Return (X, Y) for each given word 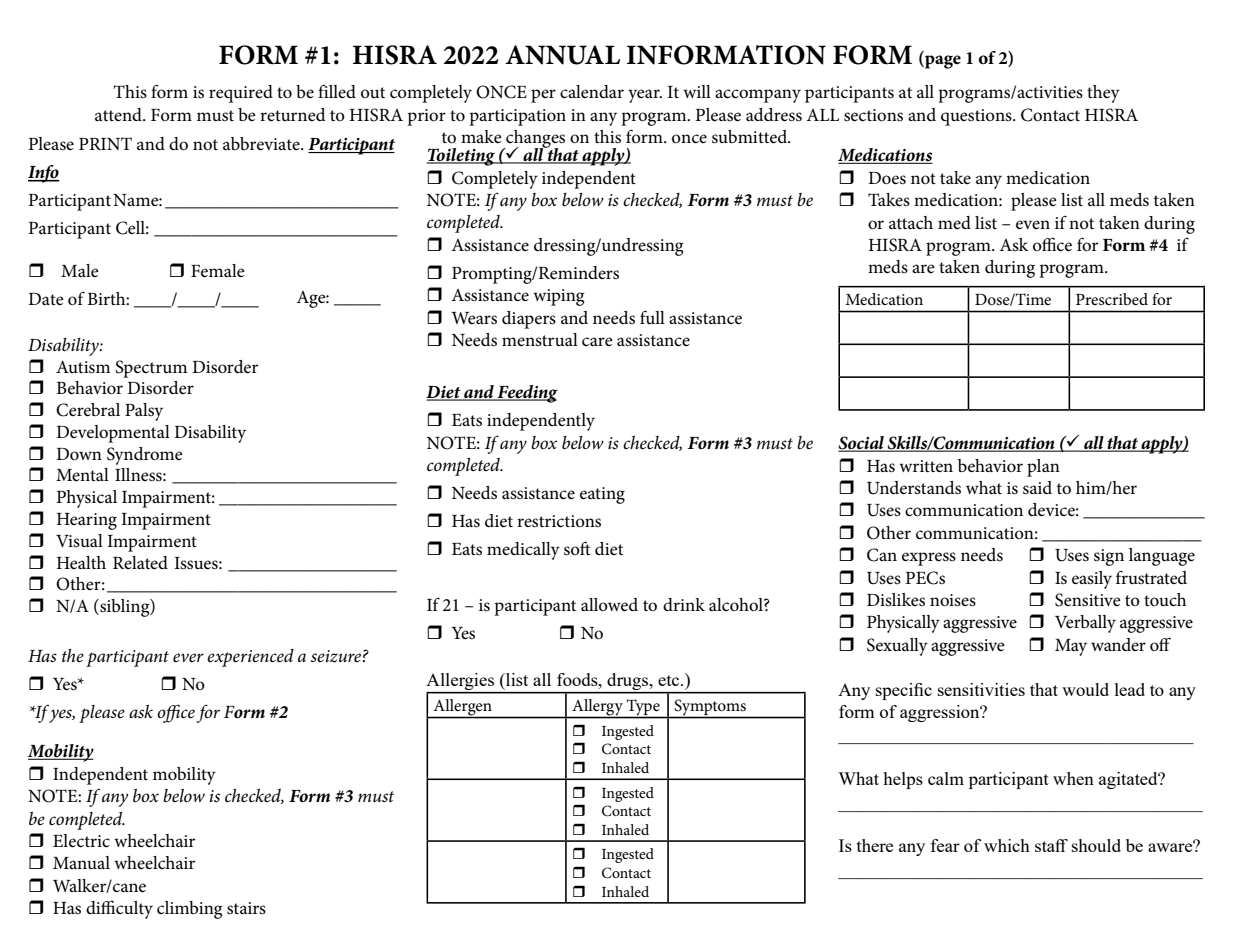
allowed (609, 605)
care (597, 341)
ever (188, 658)
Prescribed (1112, 299)
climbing (190, 910)
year (645, 96)
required (241, 94)
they (1103, 94)
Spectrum (151, 369)
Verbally (1085, 624)
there (875, 845)
